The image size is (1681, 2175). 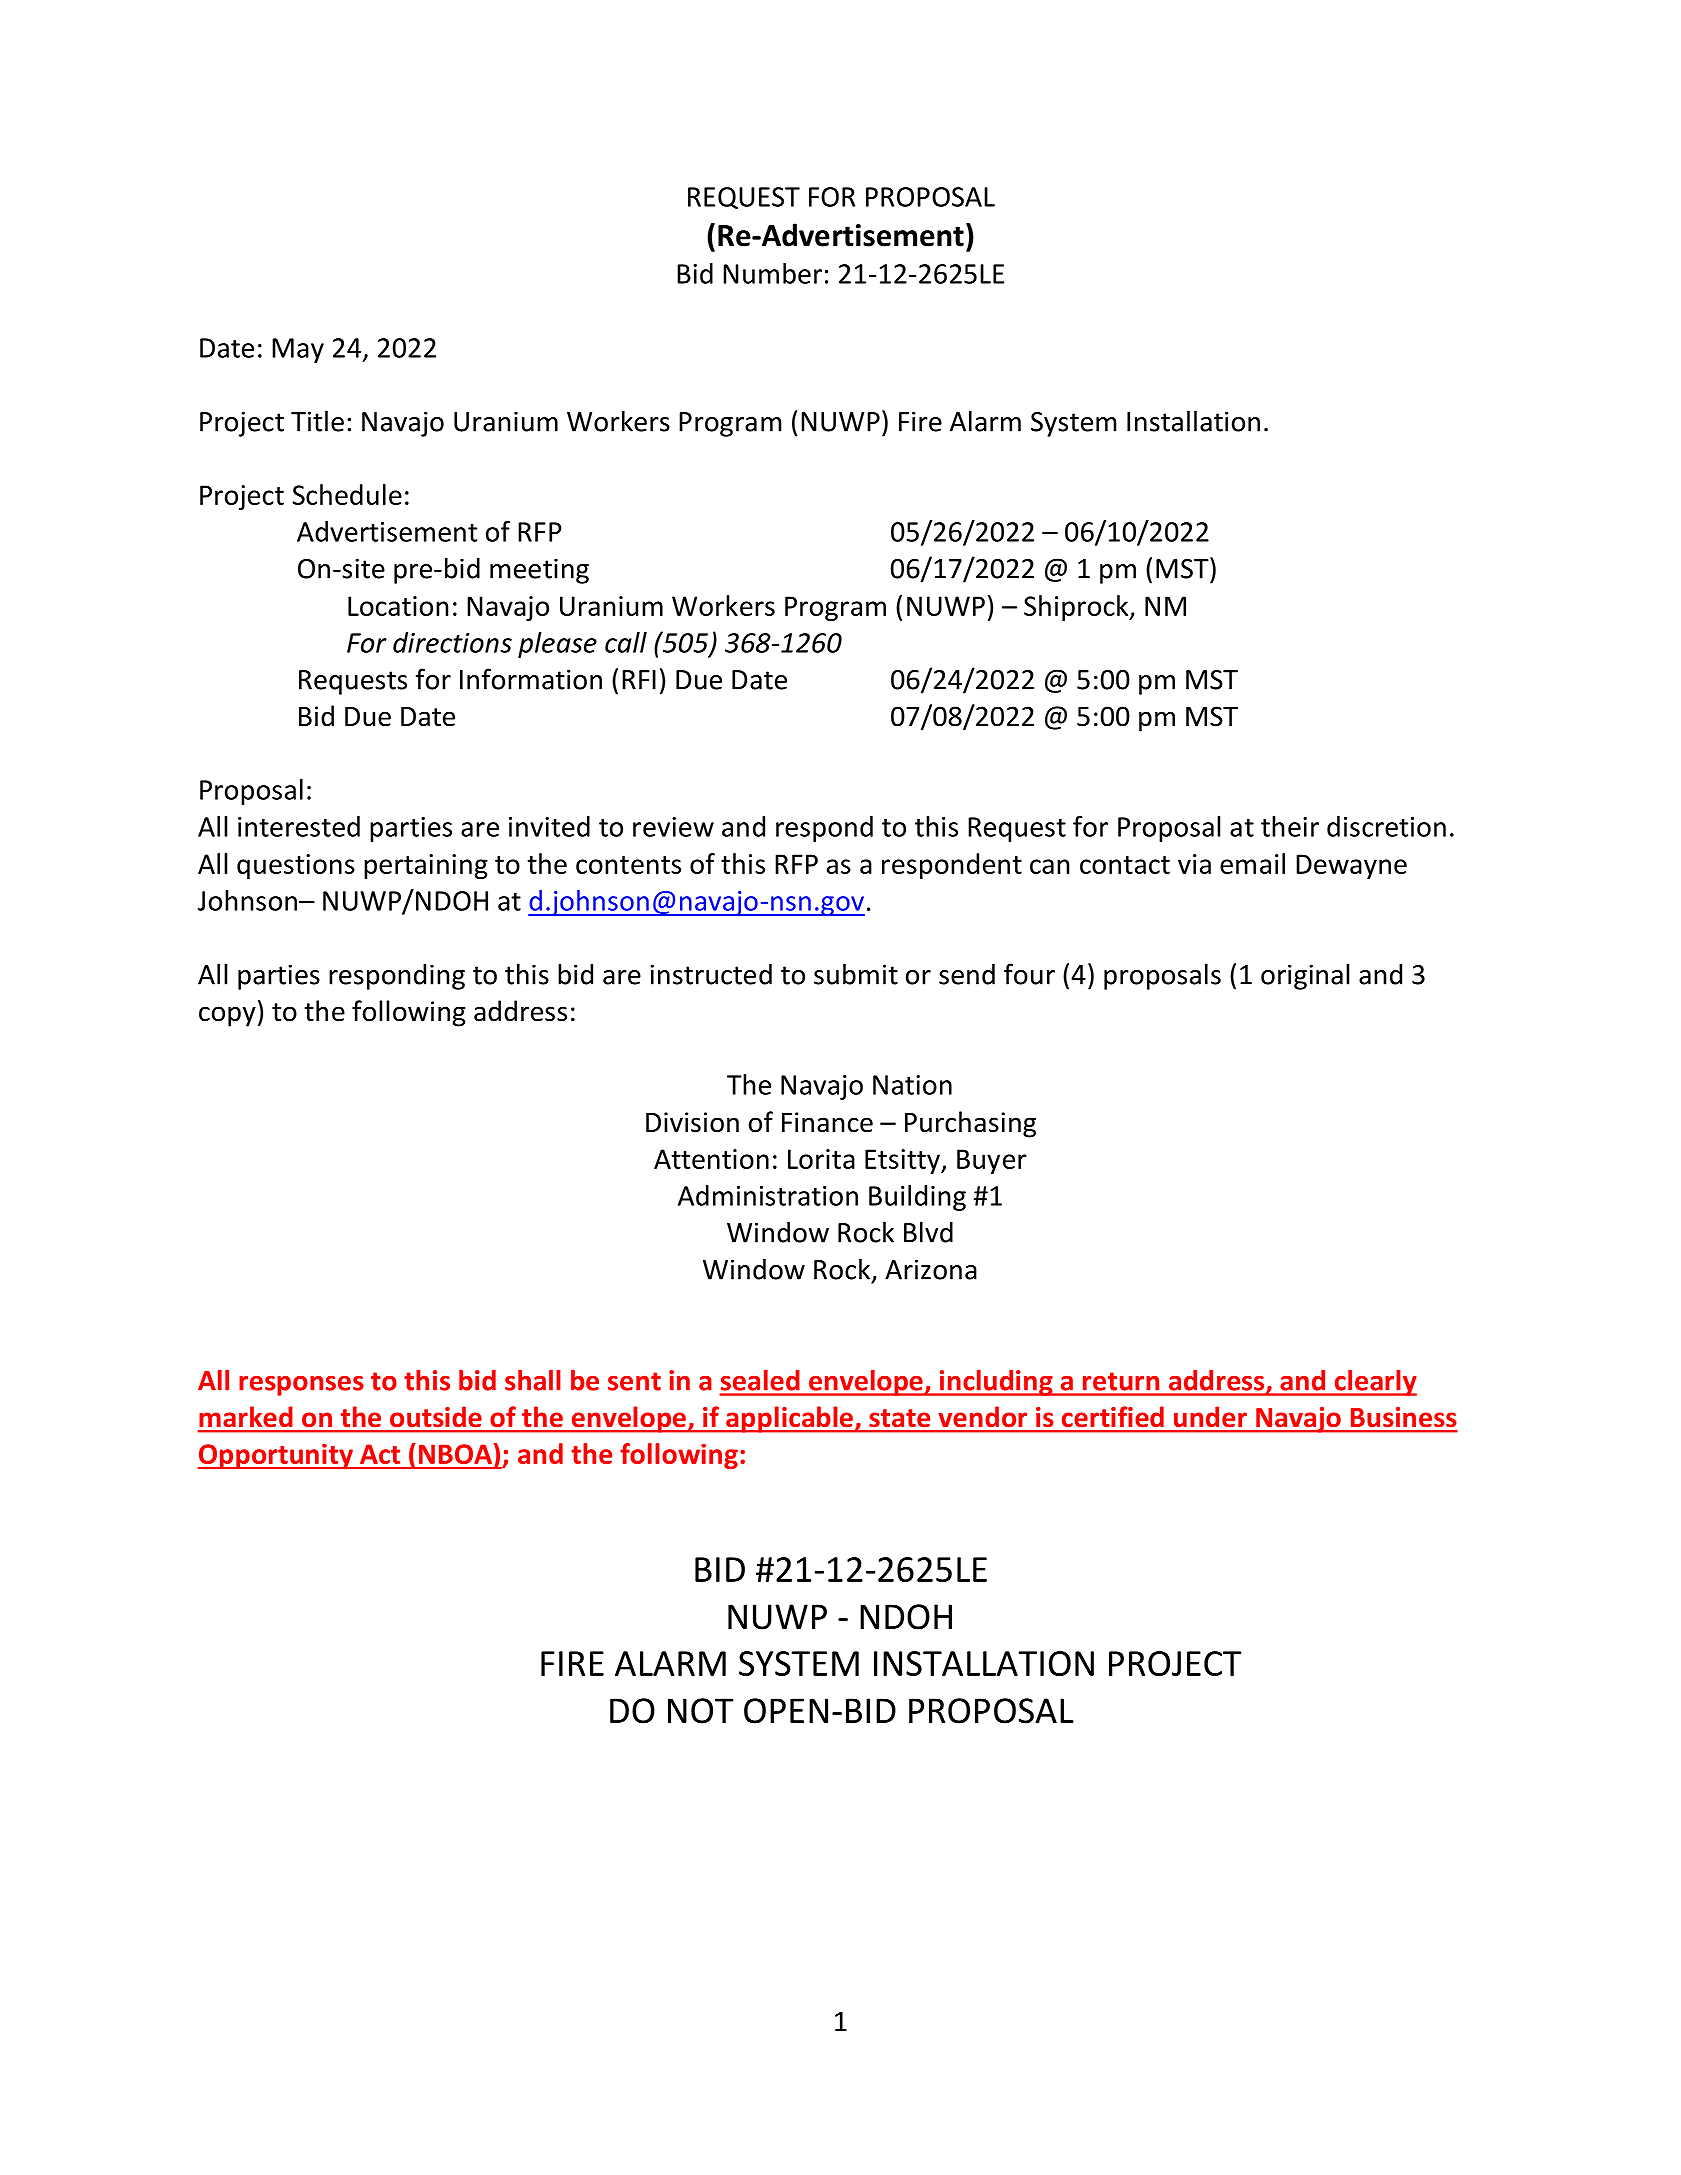 I want to click on RFI, so click(x=639, y=680).
